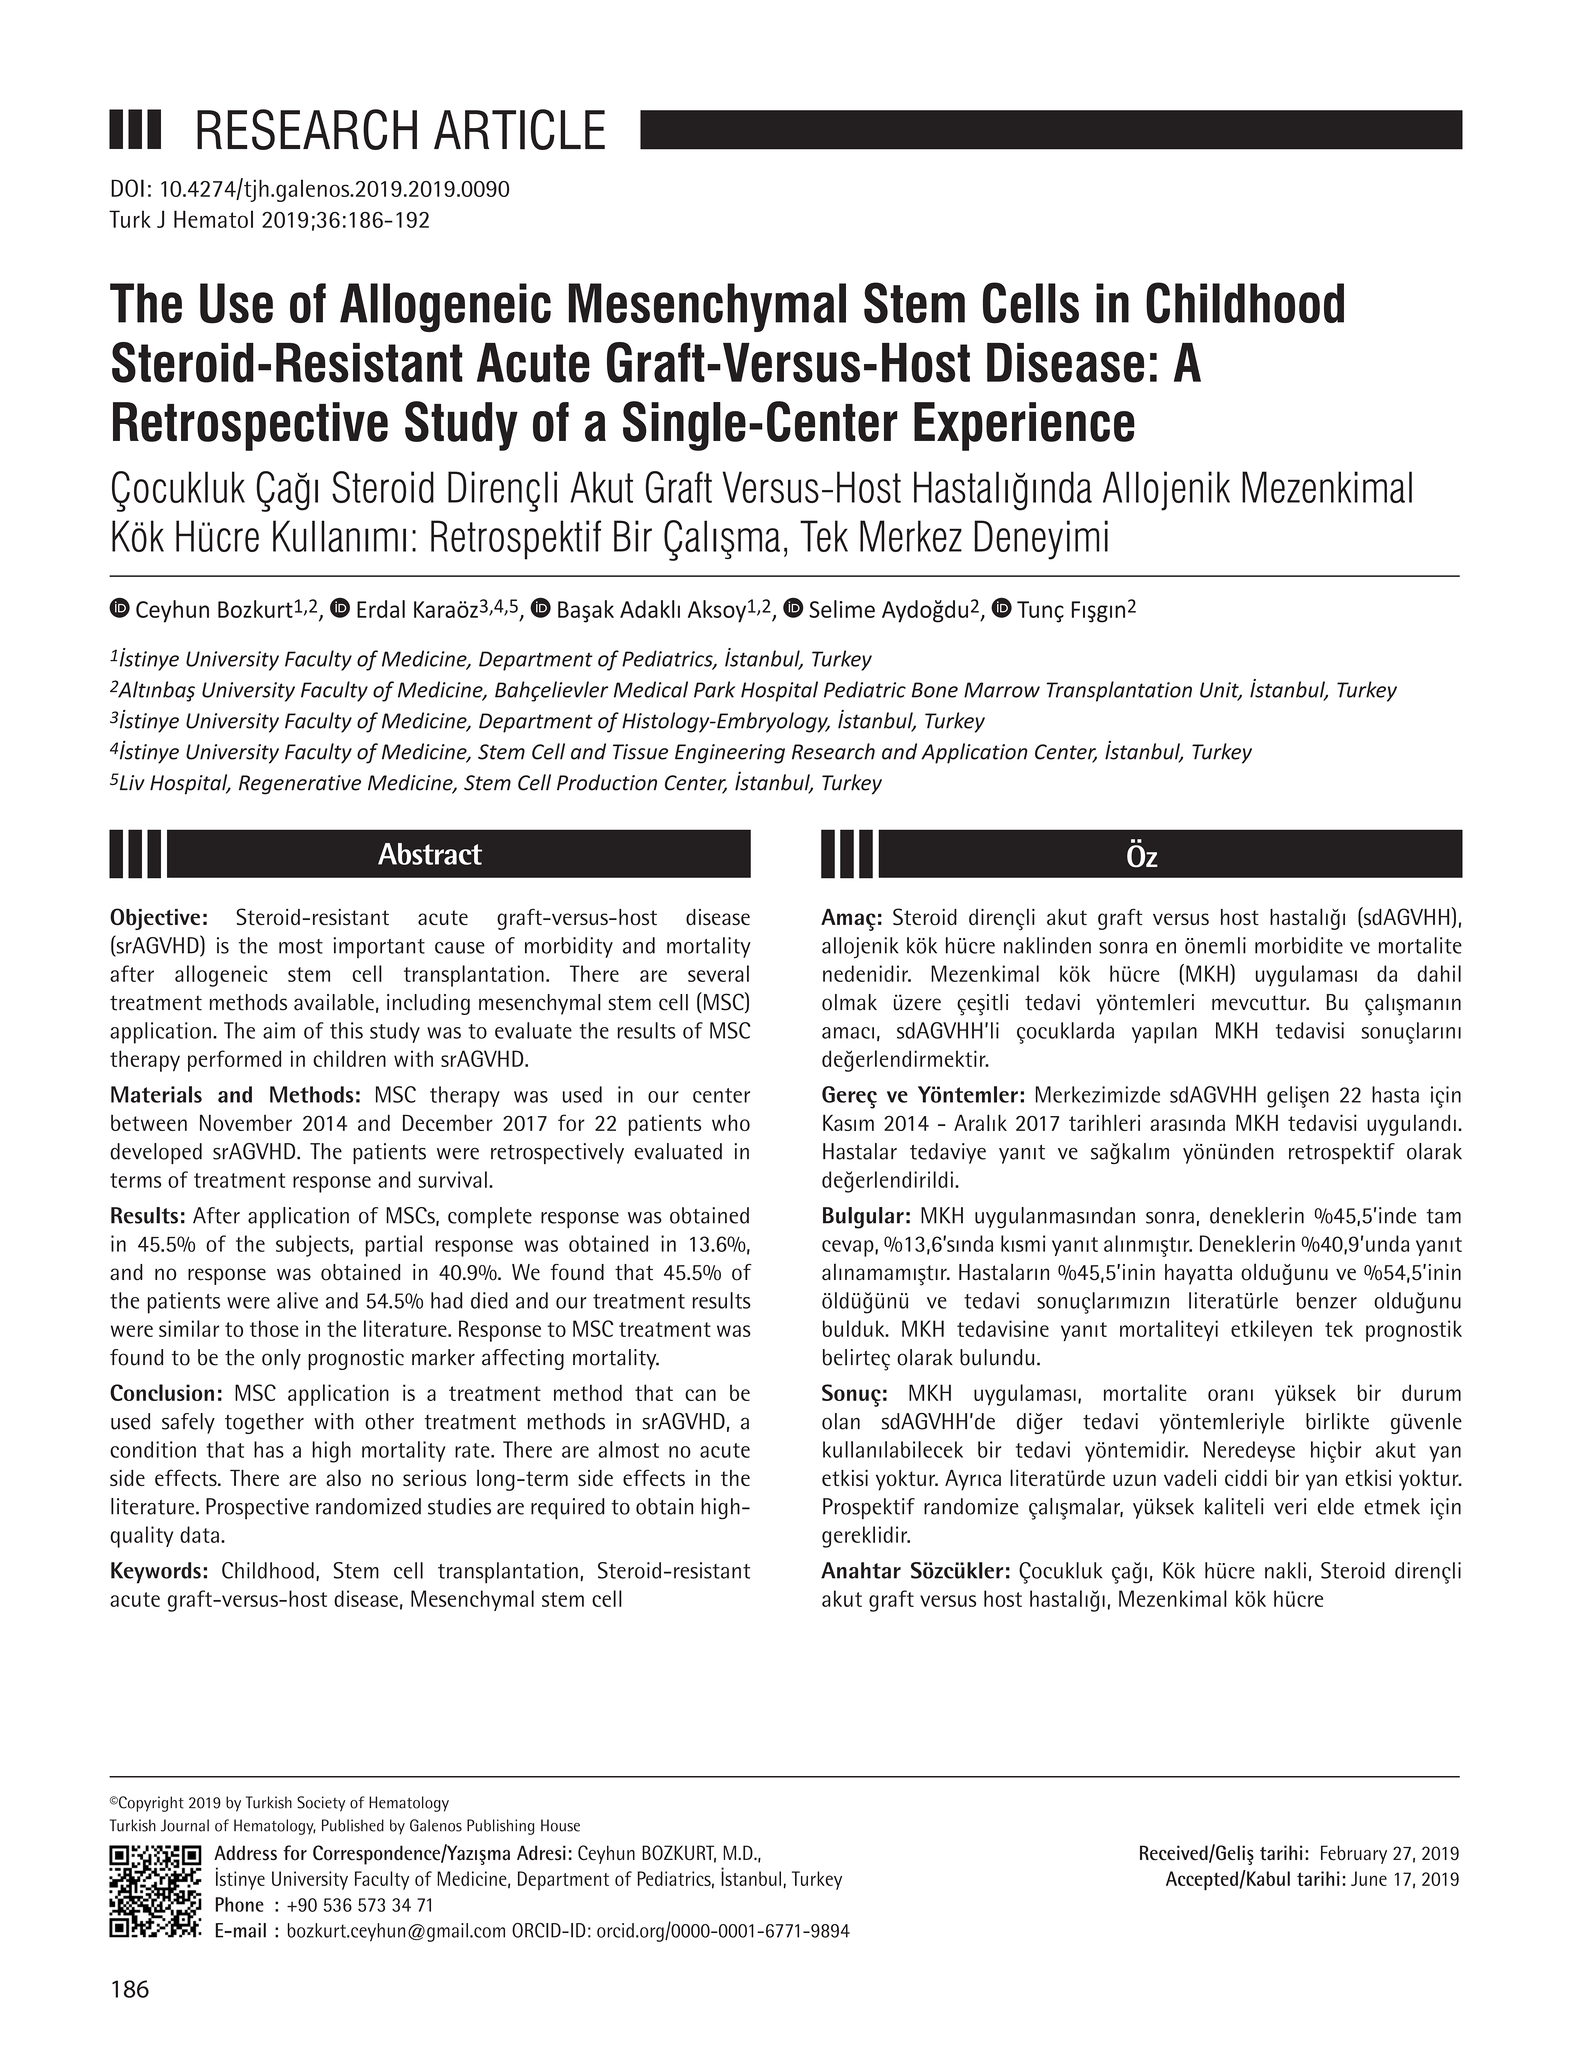 The height and width of the page is (2047, 1572). What do you see at coordinates (279, 1030) in the page?
I see `aim` at bounding box center [279, 1030].
